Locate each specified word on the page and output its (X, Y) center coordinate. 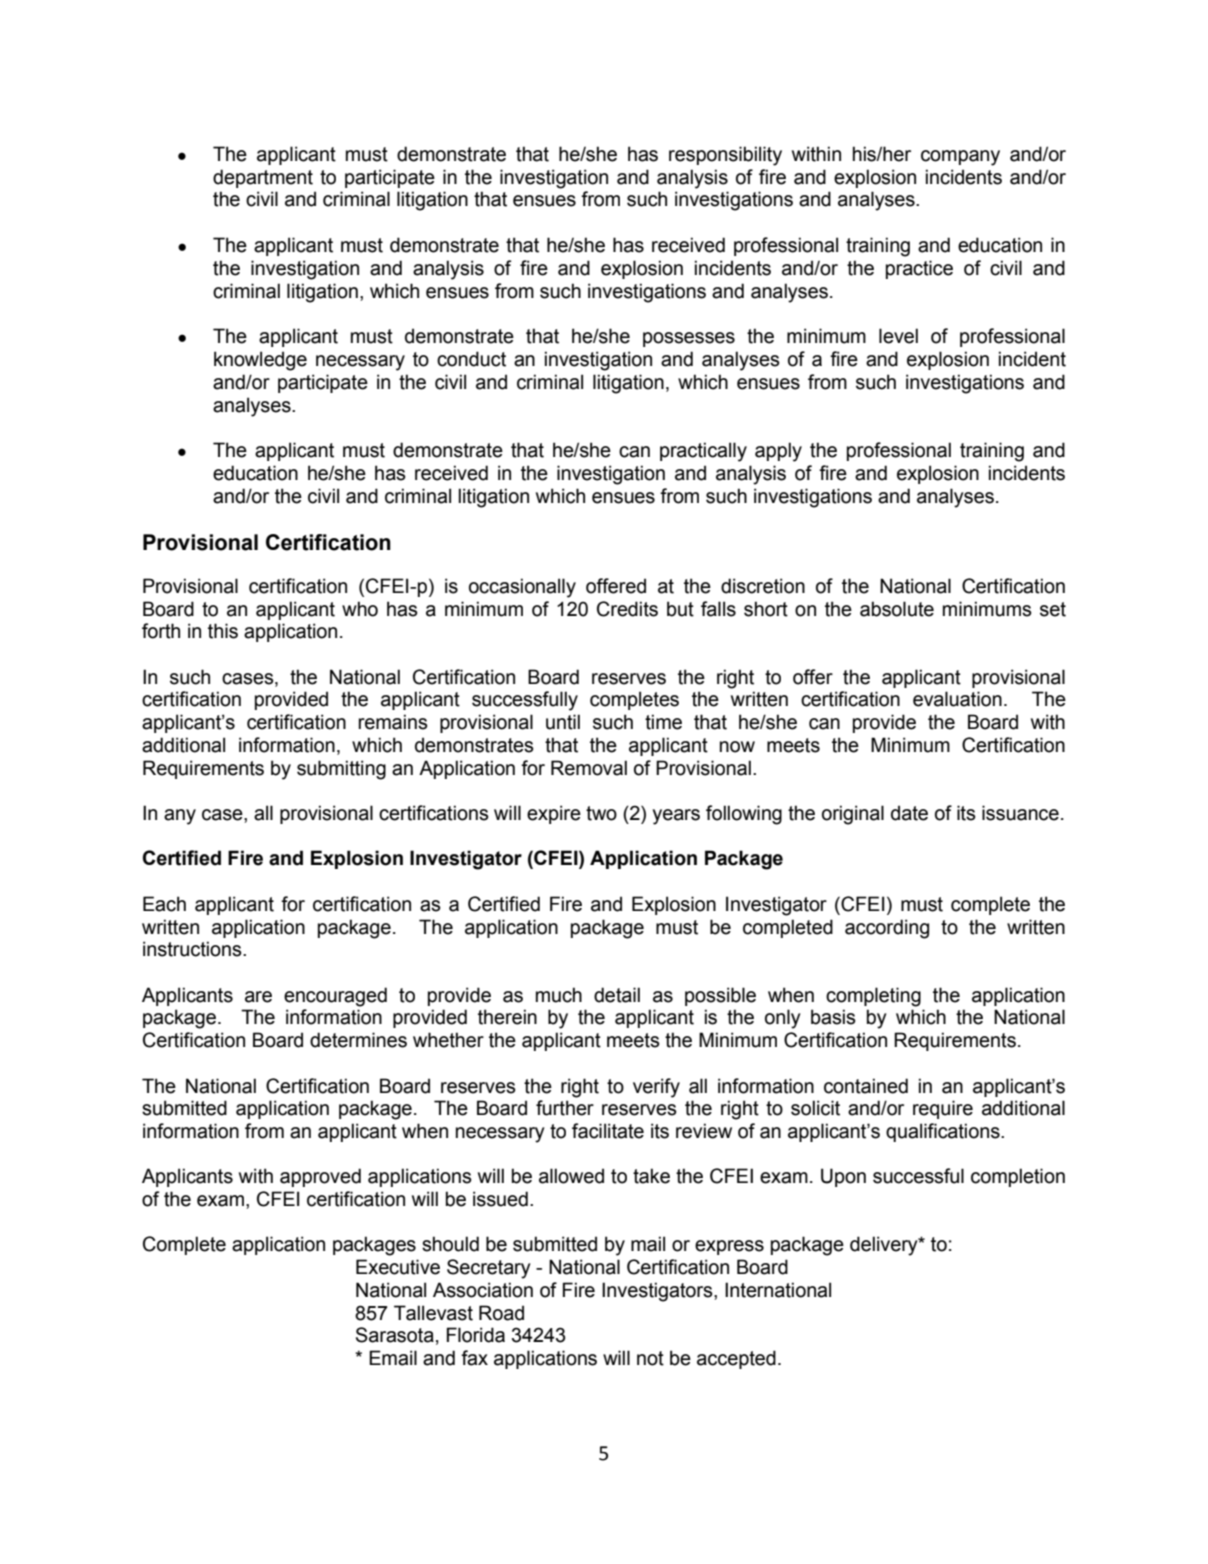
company (960, 158)
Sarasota (395, 1335)
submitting (341, 770)
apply (778, 452)
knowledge (260, 361)
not (650, 1358)
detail (617, 995)
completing (873, 997)
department (263, 178)
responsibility (725, 156)
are (258, 997)
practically (703, 452)
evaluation (957, 699)
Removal (589, 768)
